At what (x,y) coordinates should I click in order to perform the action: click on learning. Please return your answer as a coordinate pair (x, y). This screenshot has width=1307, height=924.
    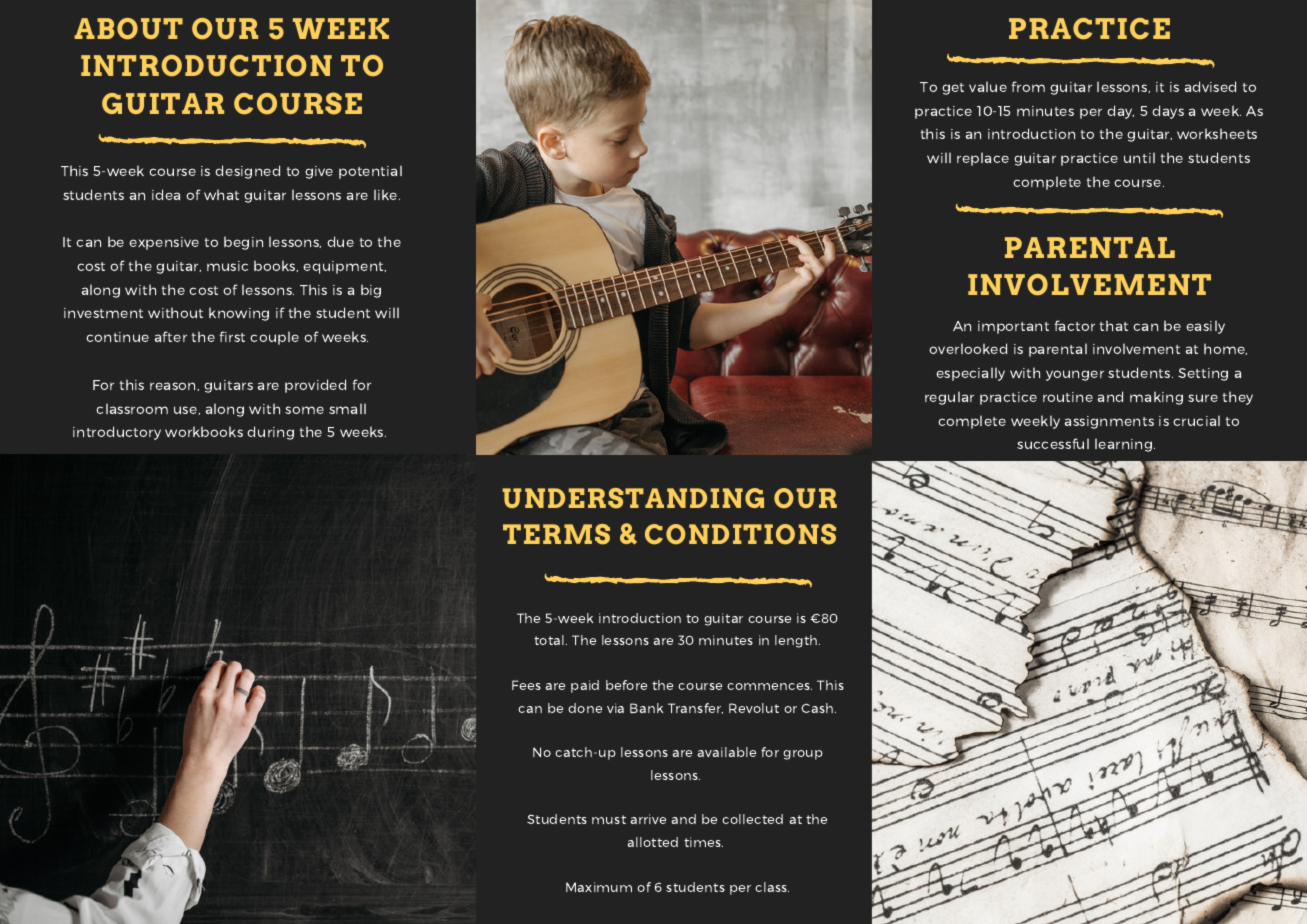
    Looking at the image, I should click on (1125, 445).
